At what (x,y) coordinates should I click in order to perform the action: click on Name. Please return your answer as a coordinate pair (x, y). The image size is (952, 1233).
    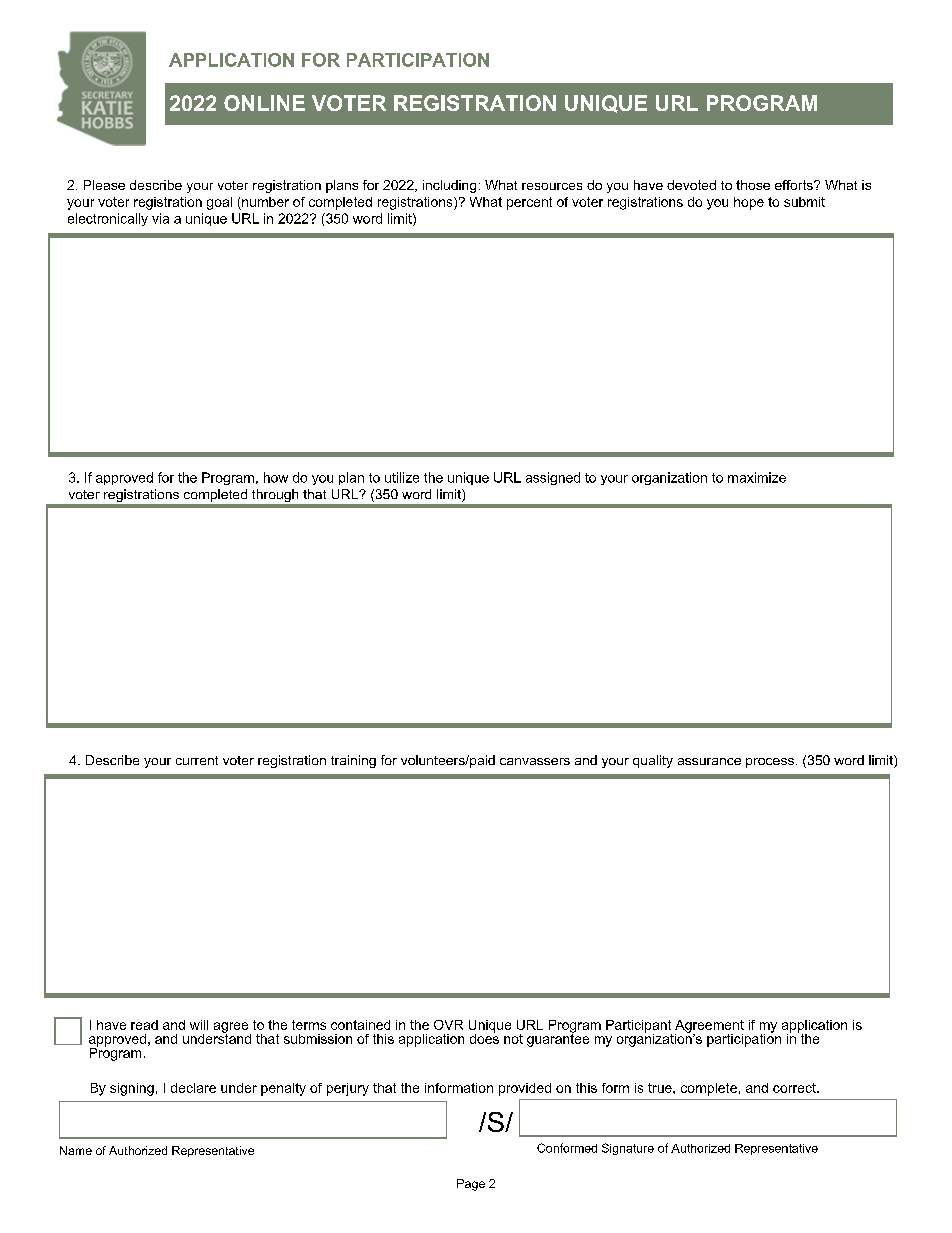
    Looking at the image, I should click on (76, 1150).
